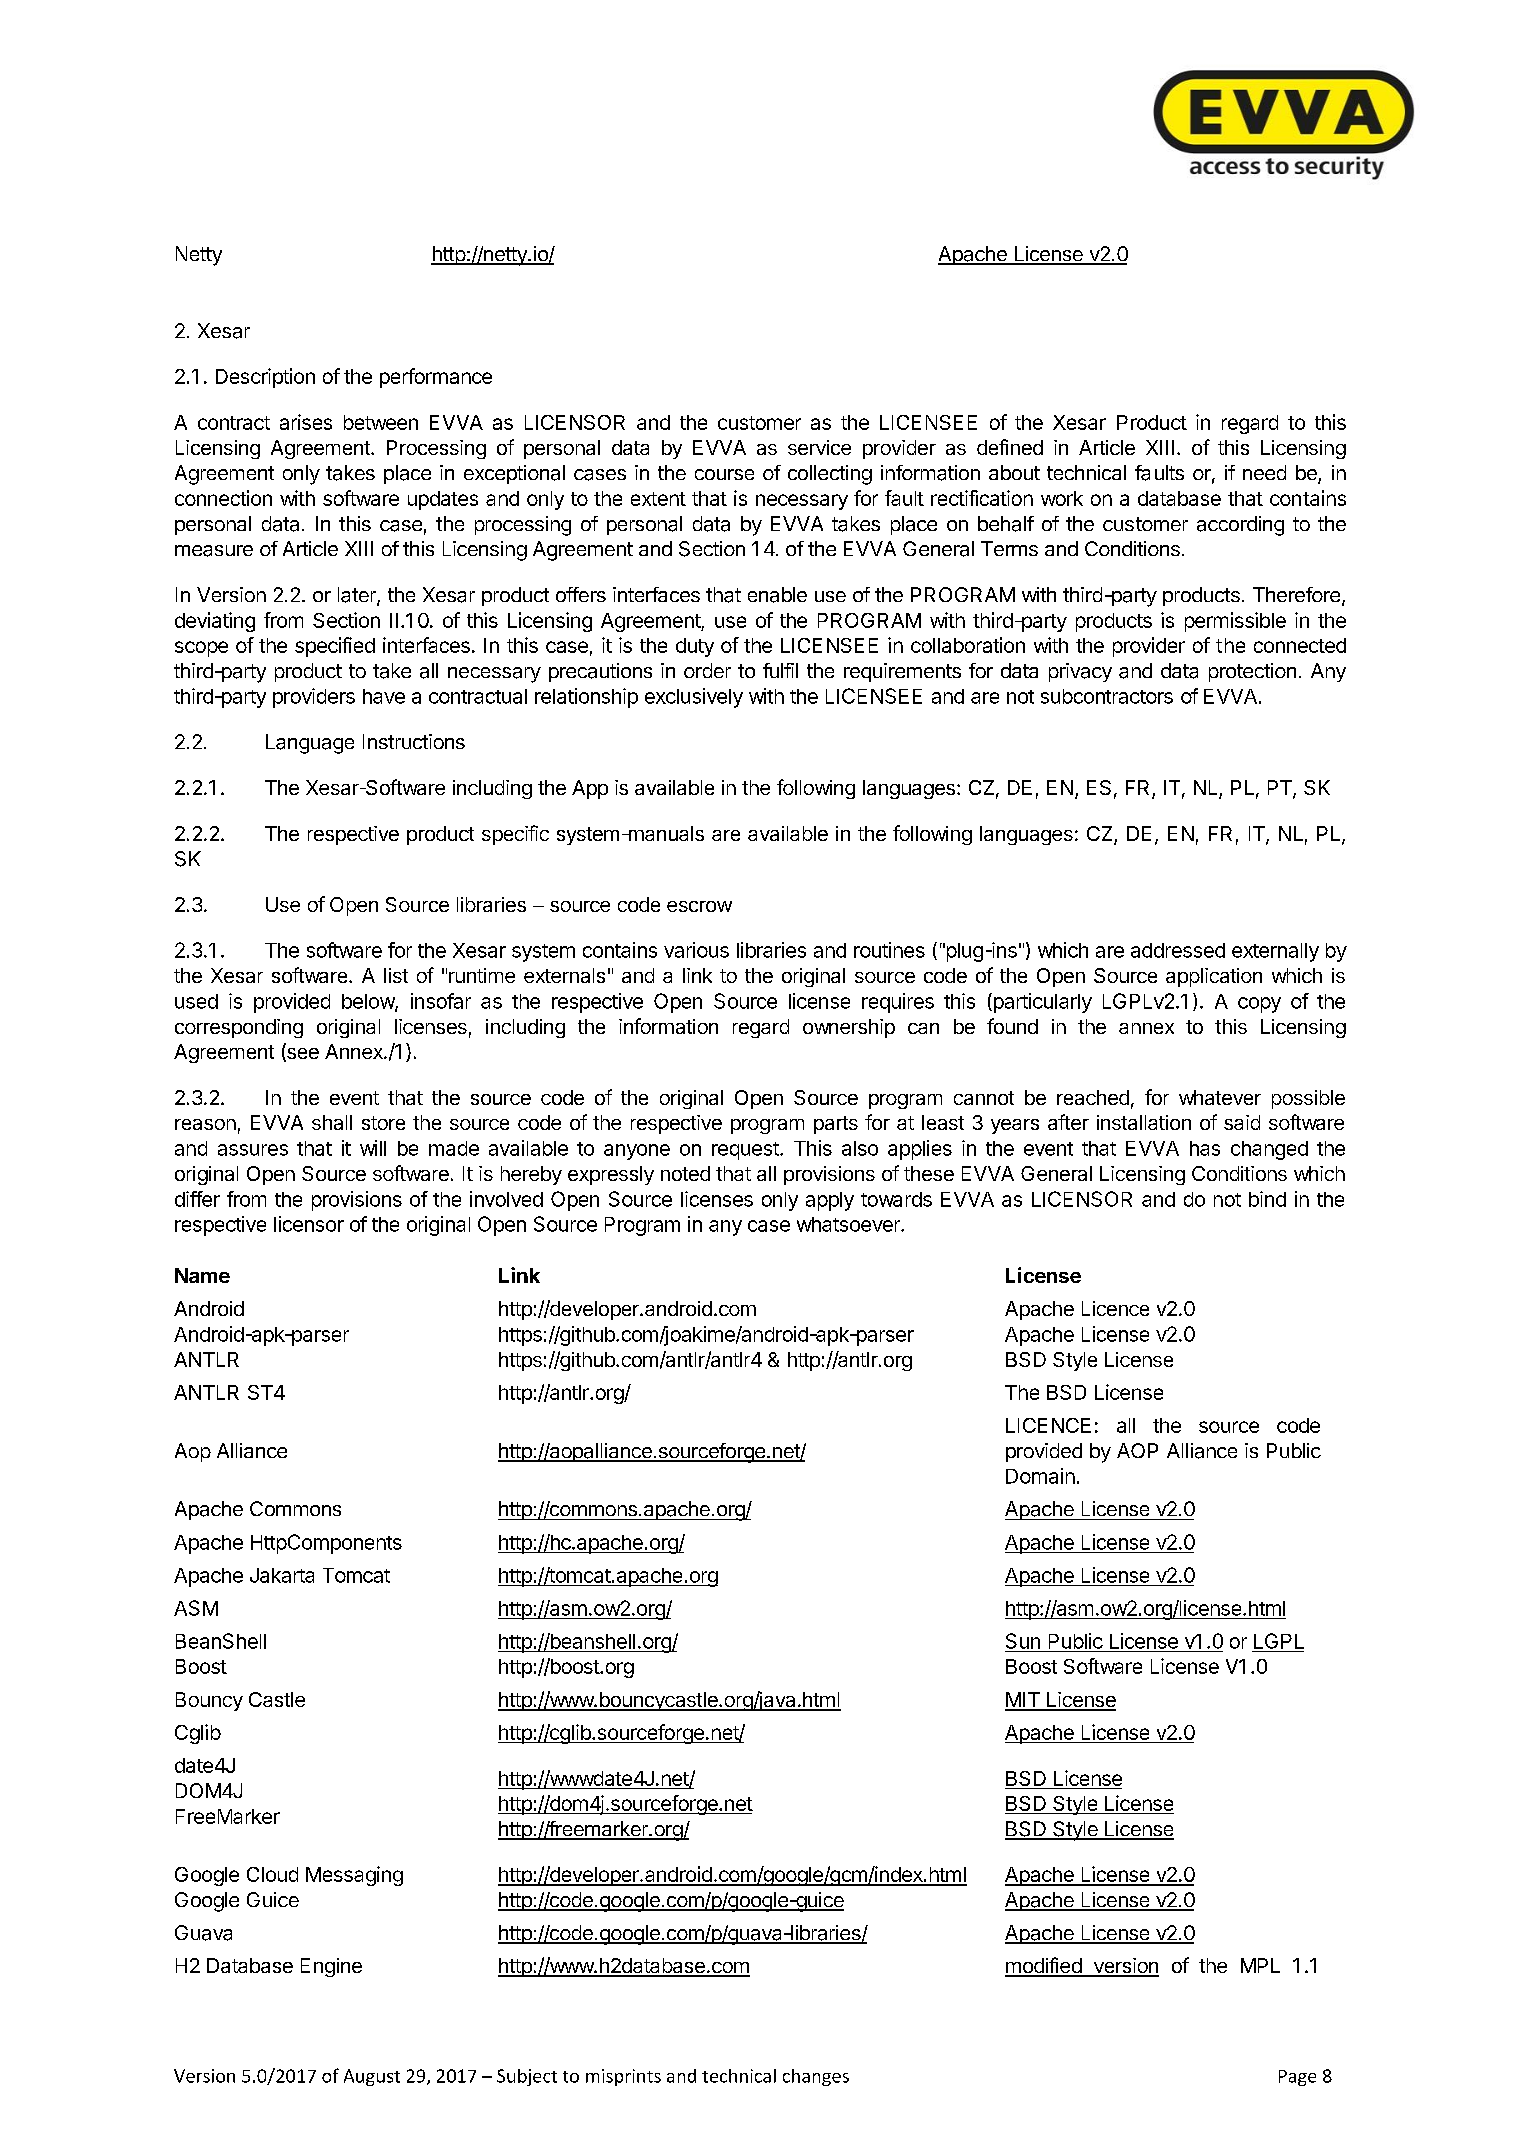  What do you see at coordinates (1264, 472) in the screenshot?
I see `need` at bounding box center [1264, 472].
